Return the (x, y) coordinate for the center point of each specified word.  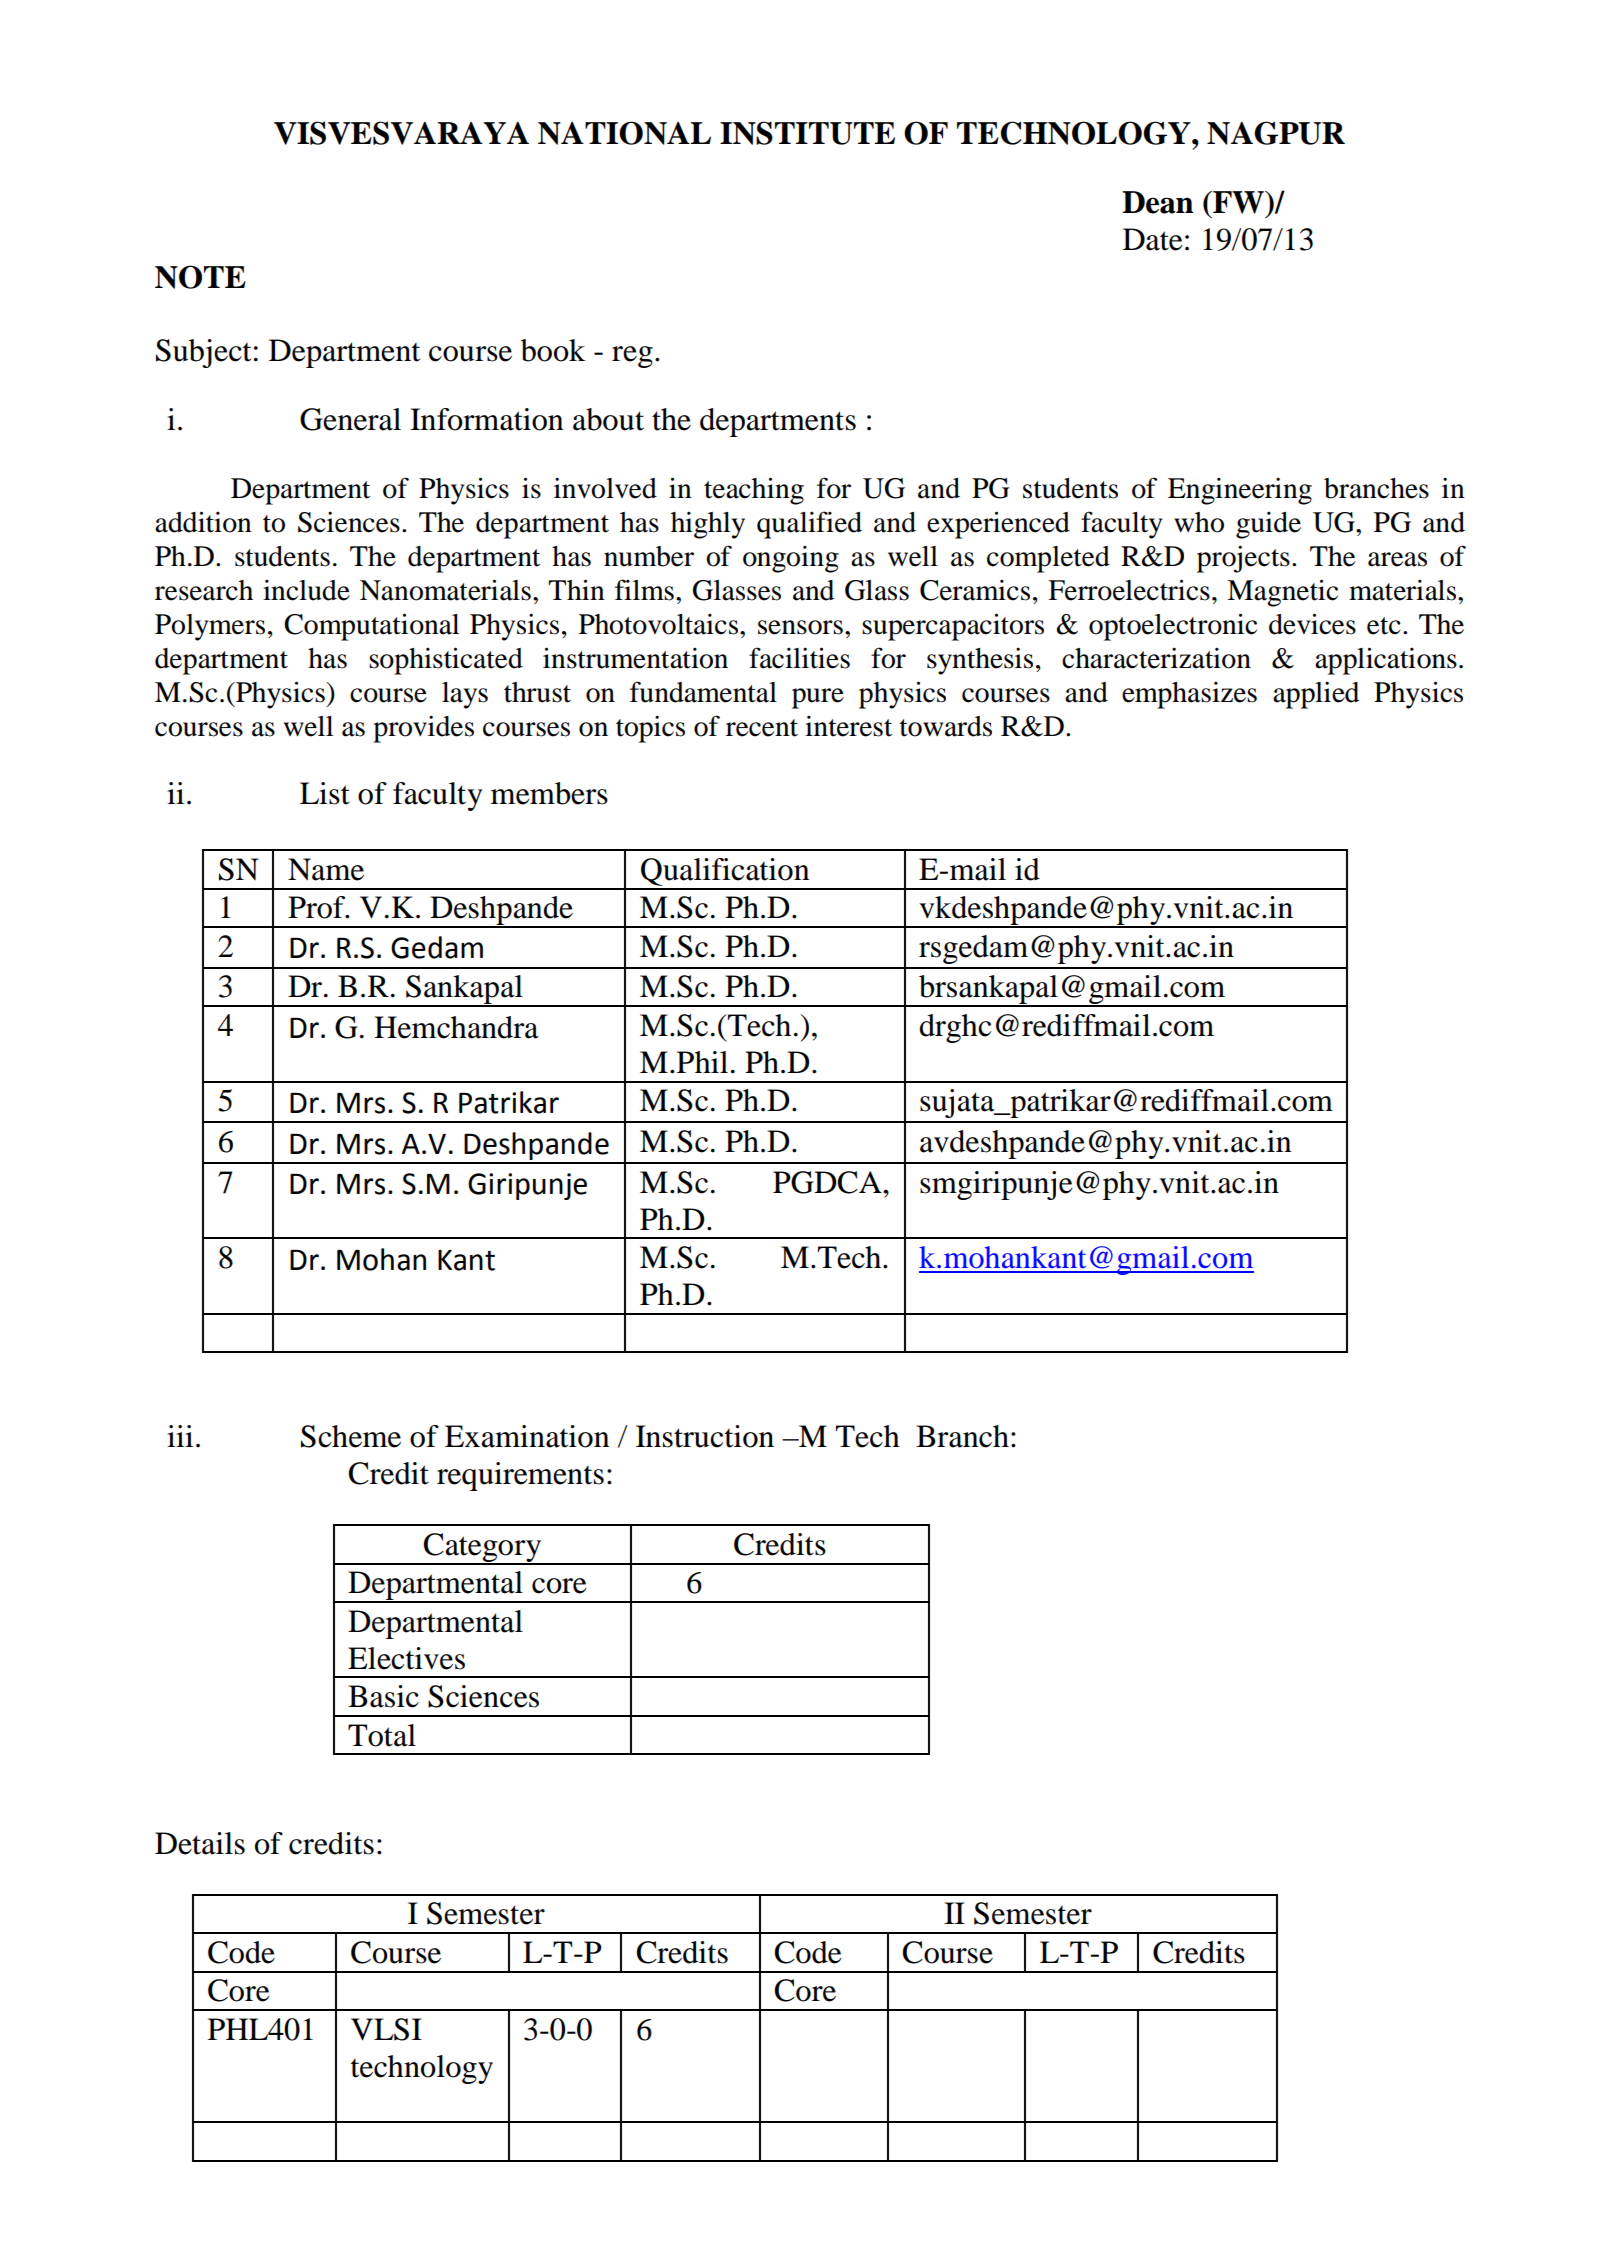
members (549, 793)
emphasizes (1189, 695)
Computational (371, 627)
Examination (527, 1436)
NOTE (200, 277)
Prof (318, 907)
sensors (800, 627)
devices (1312, 624)
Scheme (351, 1436)
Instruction (705, 1436)
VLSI (386, 2029)
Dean (1157, 202)
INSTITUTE (807, 133)
